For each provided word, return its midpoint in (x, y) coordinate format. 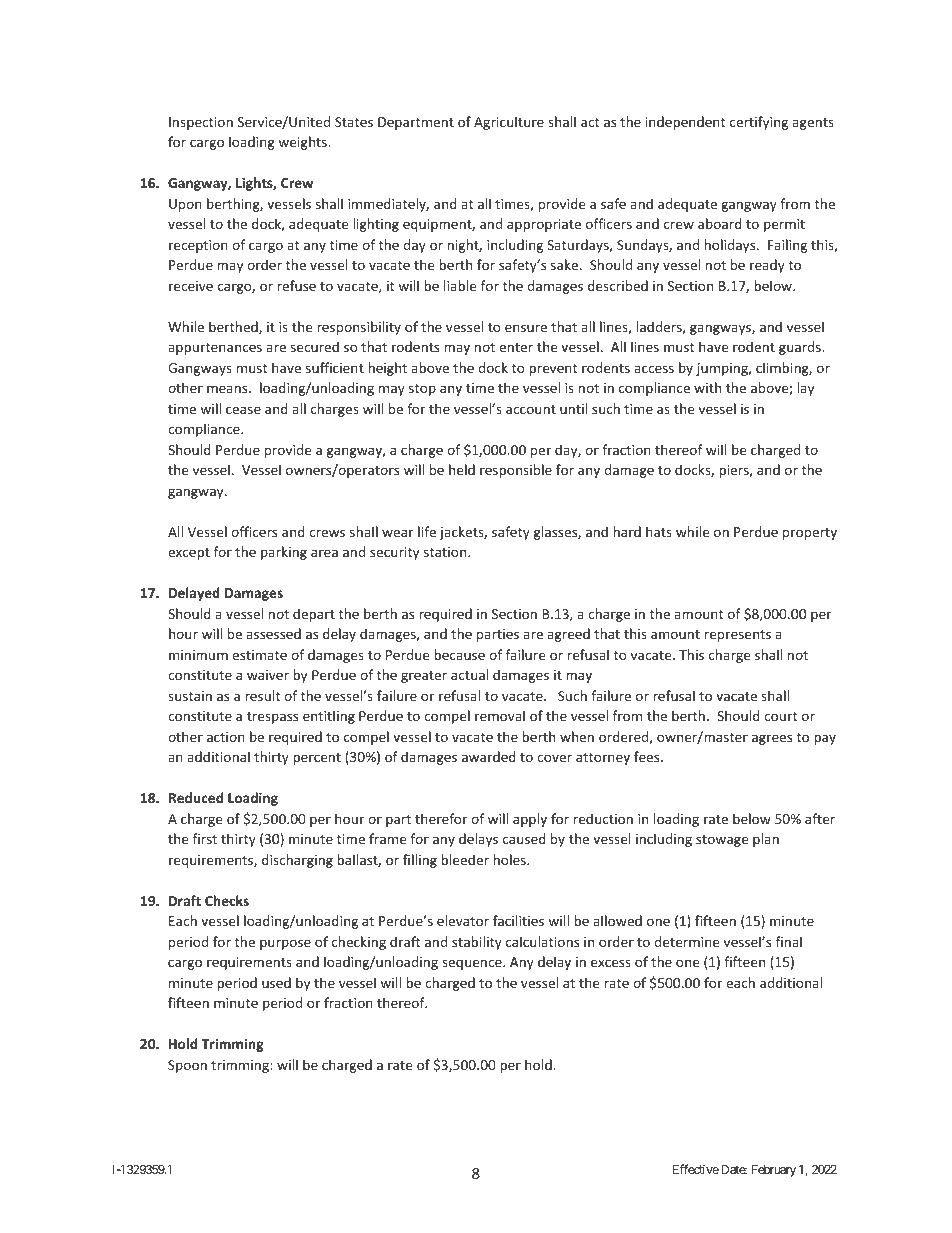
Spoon (187, 1066)
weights (303, 143)
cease (243, 410)
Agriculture (509, 123)
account (531, 409)
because (459, 654)
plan (766, 840)
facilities (518, 920)
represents (738, 636)
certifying (759, 123)
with (707, 387)
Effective (696, 1169)
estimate (259, 655)
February (774, 1171)
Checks (227, 900)
